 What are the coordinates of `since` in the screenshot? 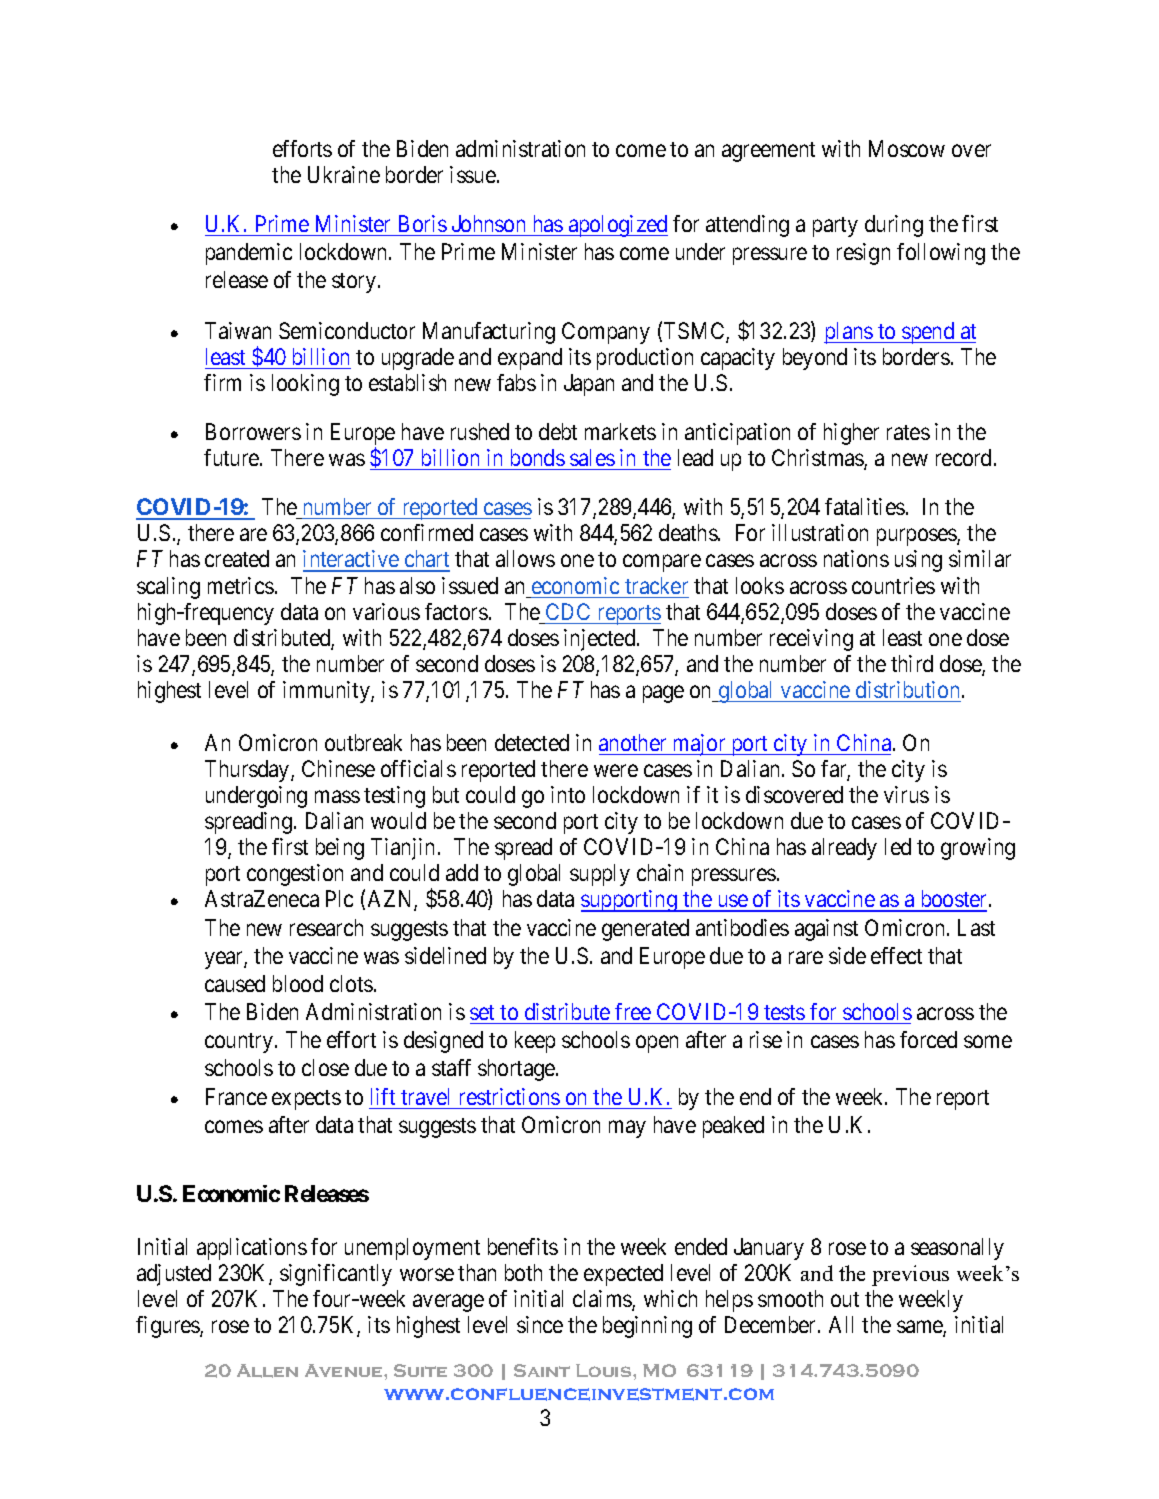 It's located at (540, 1324).
